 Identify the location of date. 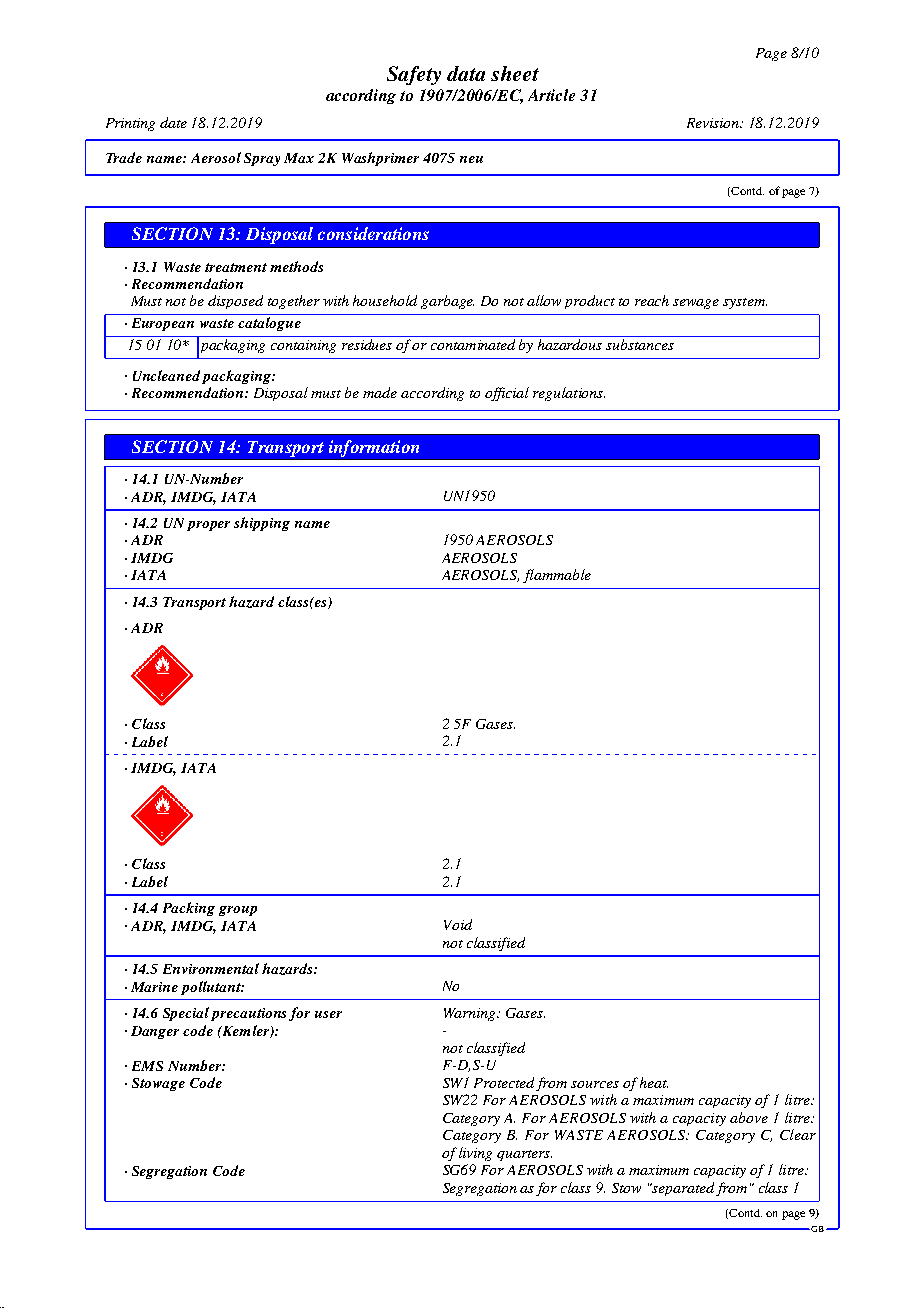
(173, 122).
